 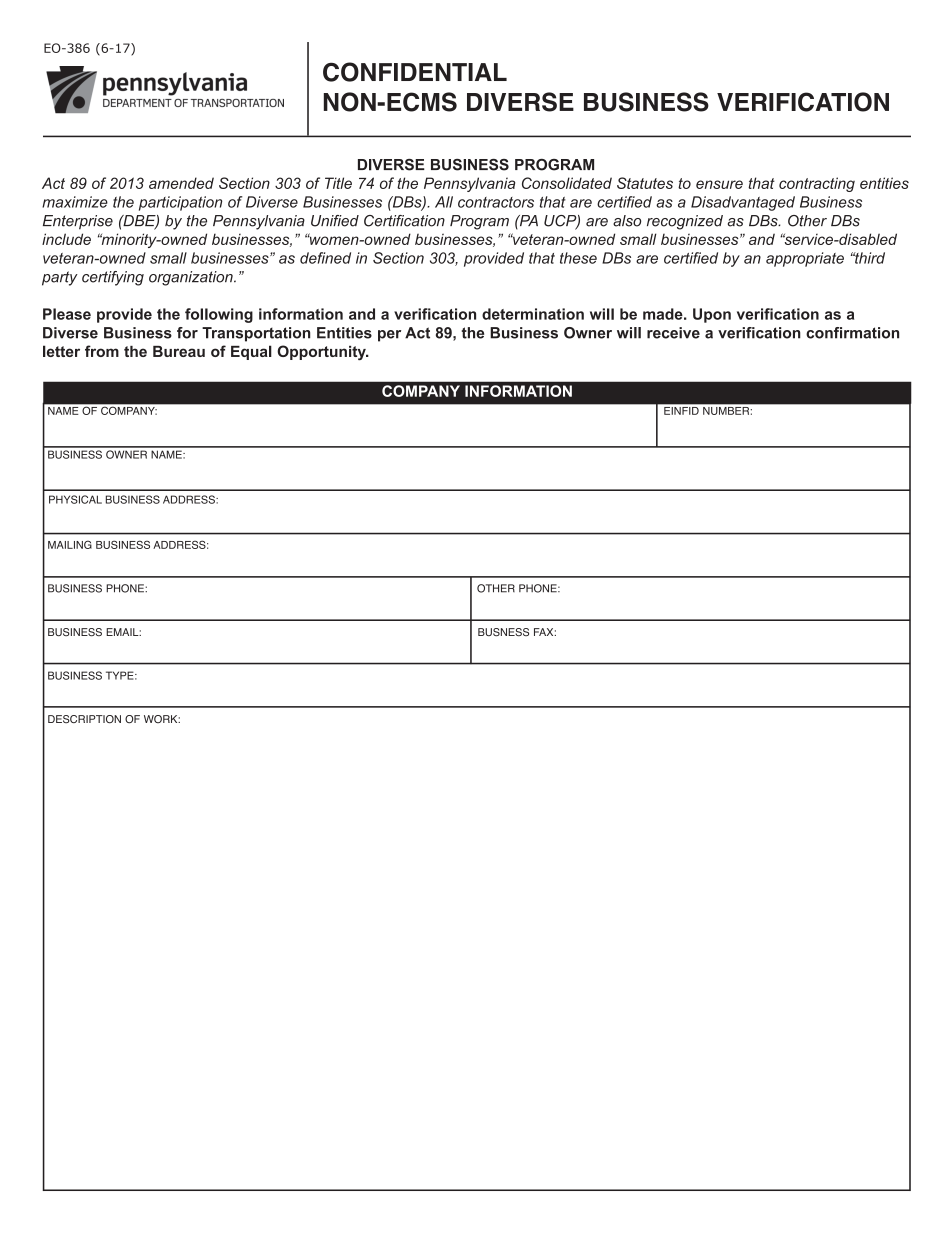 What do you see at coordinates (70, 544) in the page?
I see `MAILING` at bounding box center [70, 544].
